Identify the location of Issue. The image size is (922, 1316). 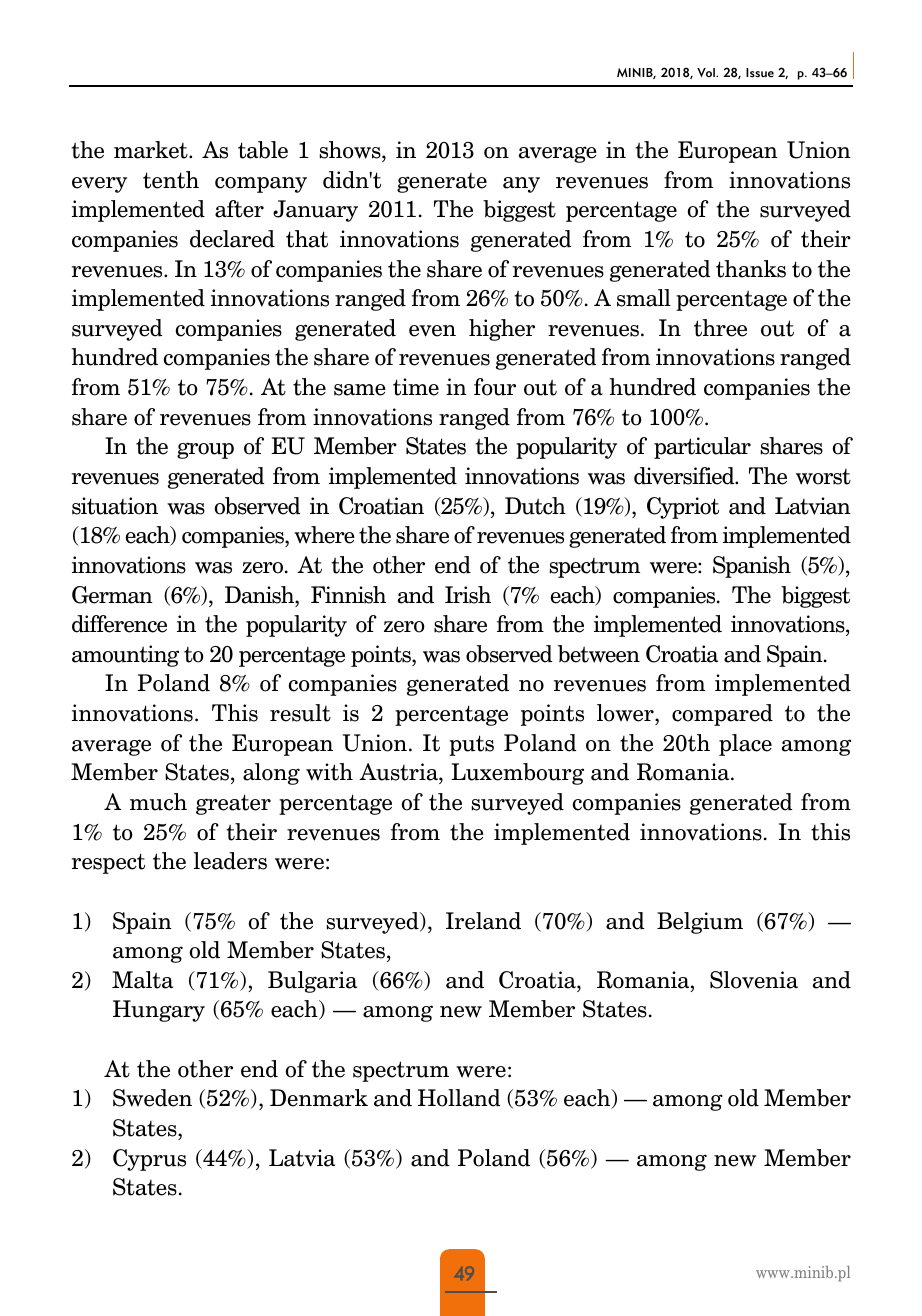
(760, 73).
